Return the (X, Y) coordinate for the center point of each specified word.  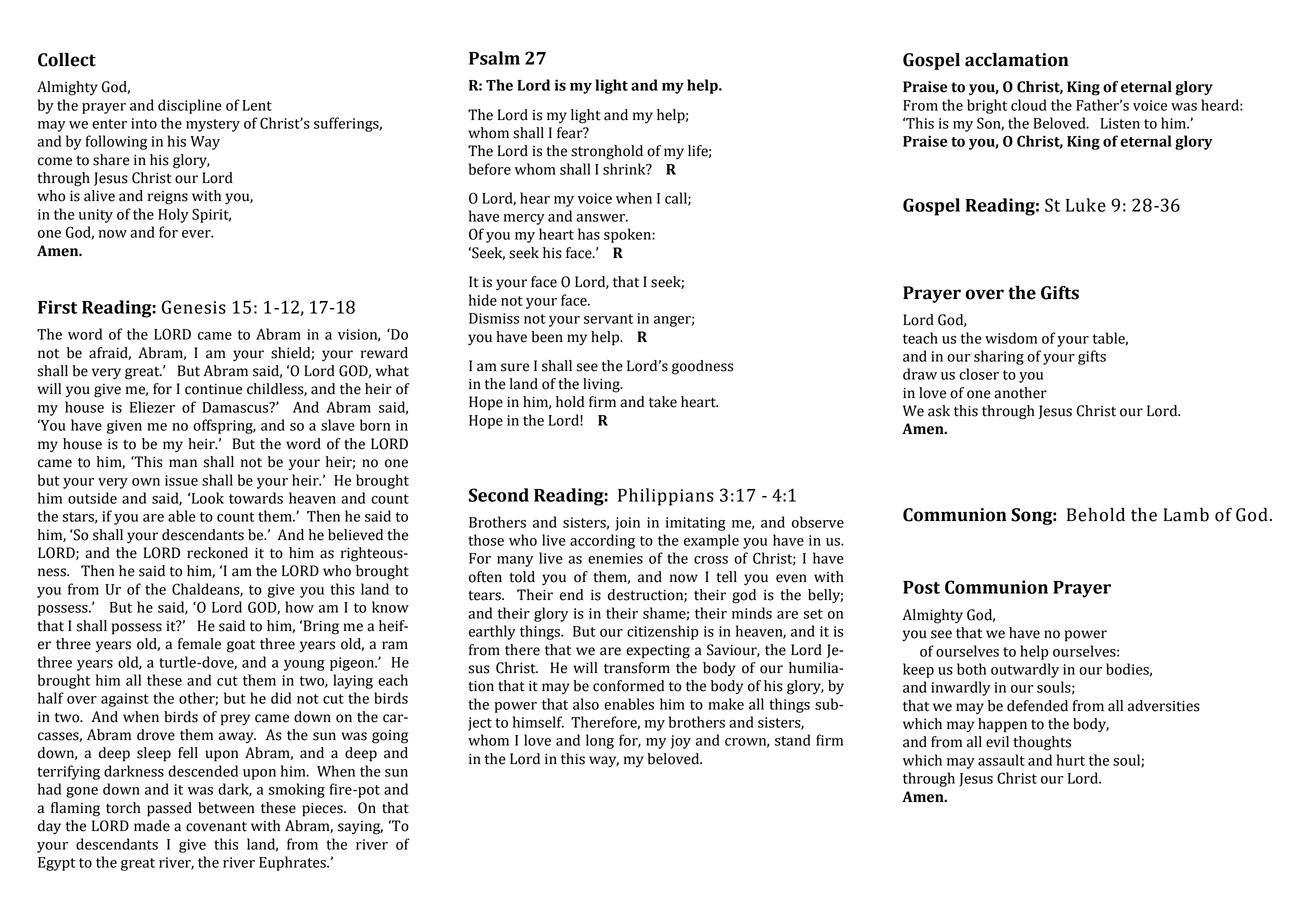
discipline (190, 106)
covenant (216, 827)
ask (939, 411)
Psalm (494, 58)
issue (181, 480)
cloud (1029, 105)
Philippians (666, 497)
